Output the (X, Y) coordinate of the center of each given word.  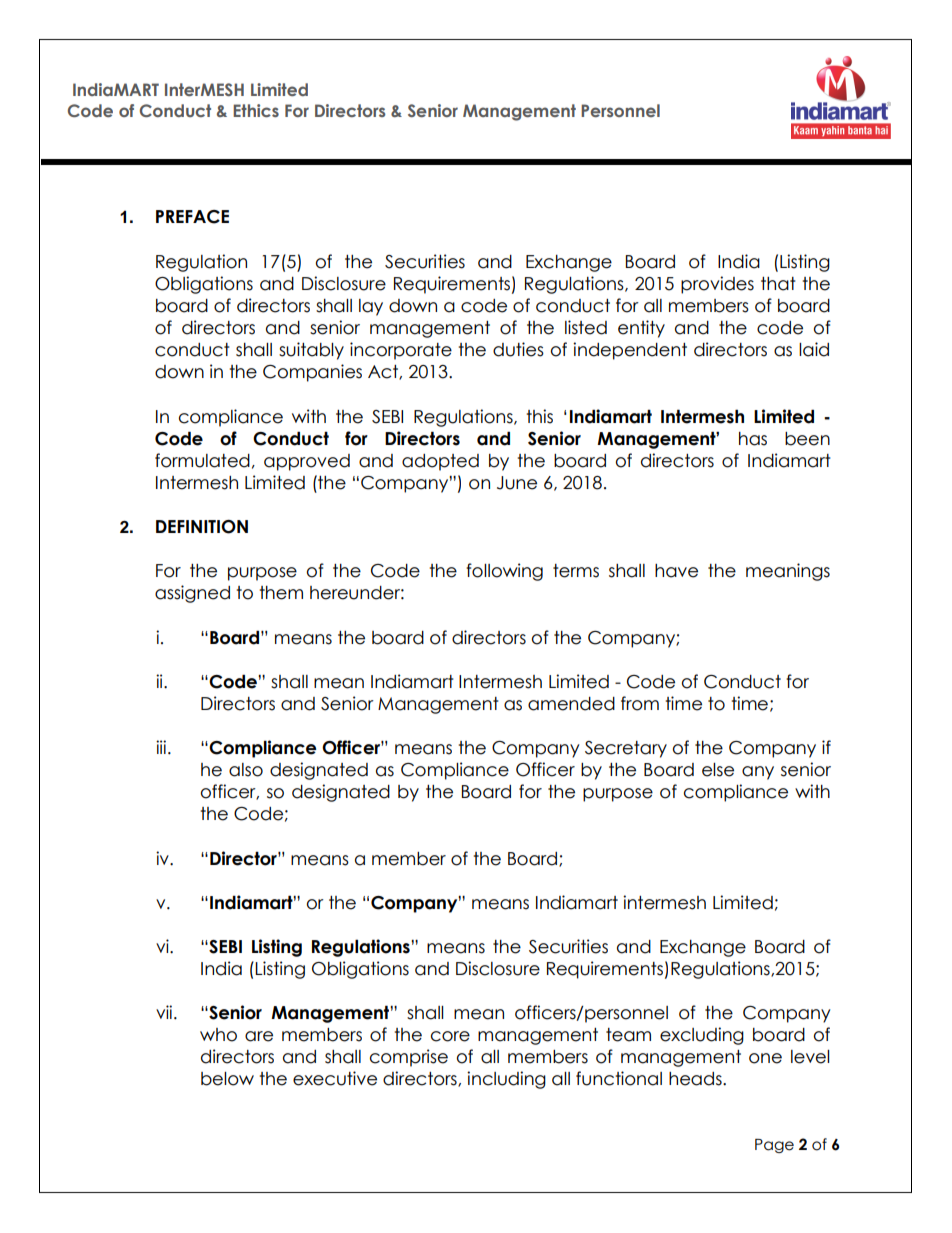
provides (717, 285)
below (227, 1079)
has (753, 439)
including (506, 1080)
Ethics (256, 110)
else (718, 770)
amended (571, 704)
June (517, 483)
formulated (202, 460)
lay (371, 307)
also (246, 770)
